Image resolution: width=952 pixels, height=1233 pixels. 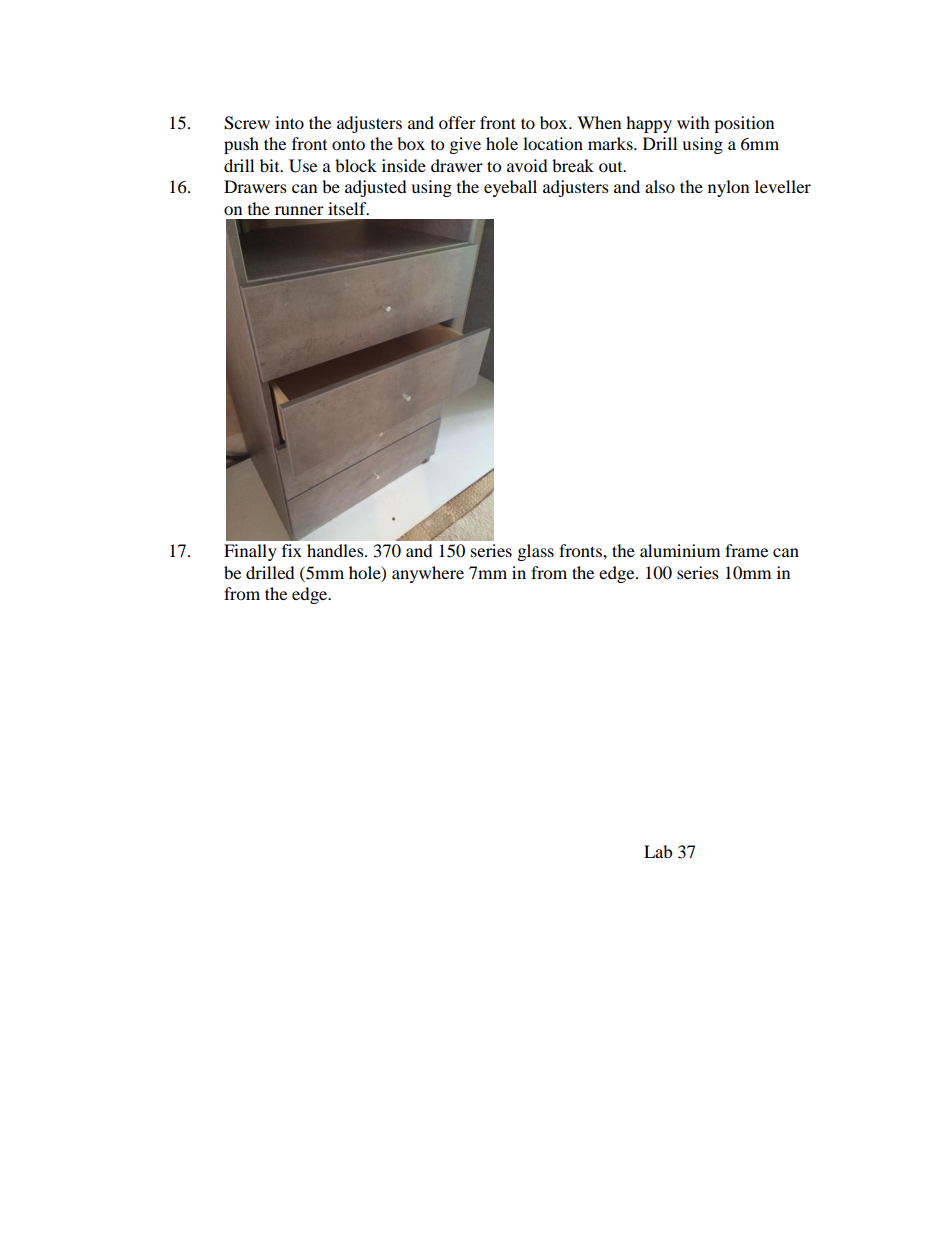 What do you see at coordinates (744, 124) in the screenshot?
I see `position` at bounding box center [744, 124].
